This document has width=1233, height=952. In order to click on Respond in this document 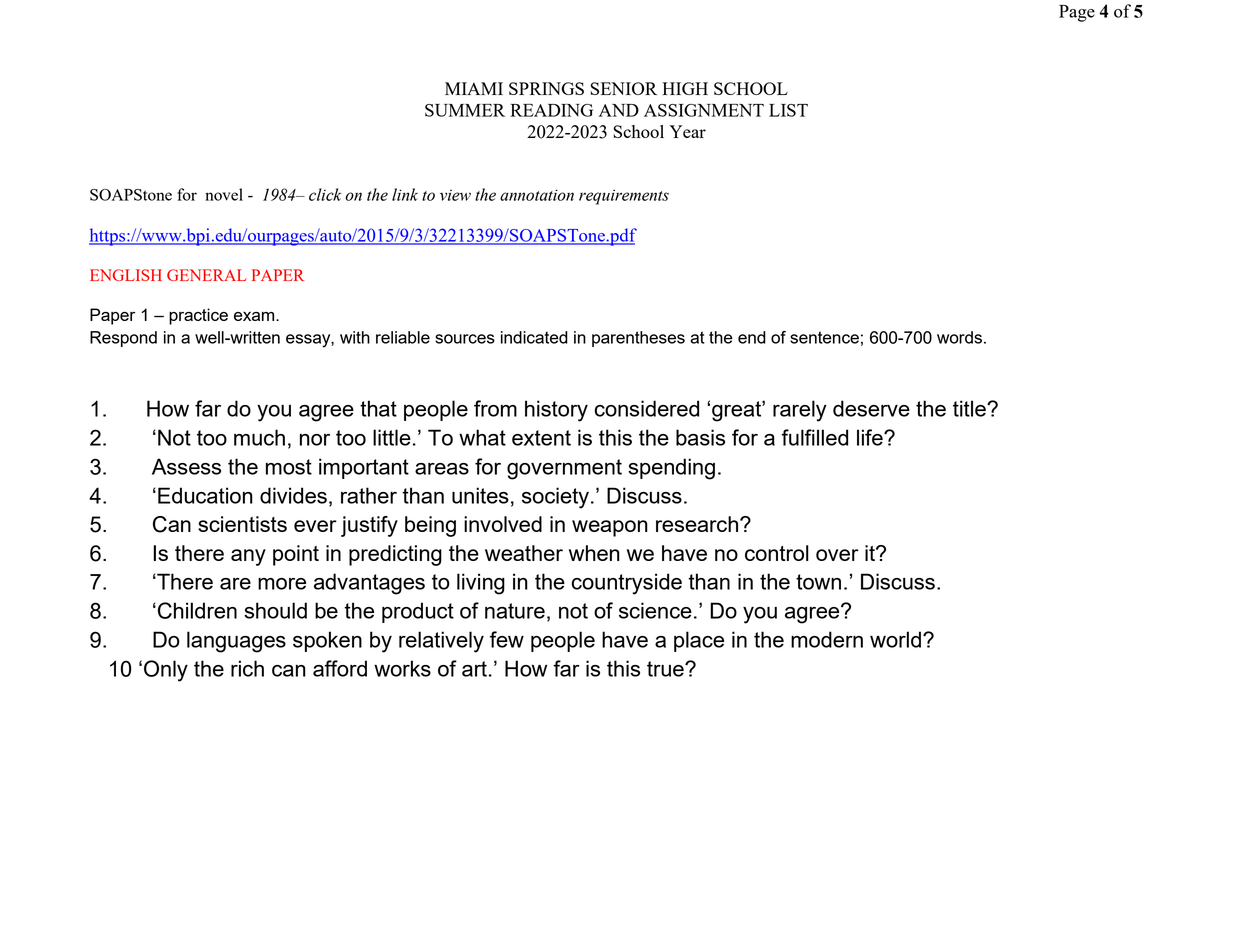, I will do `click(123, 339)`.
